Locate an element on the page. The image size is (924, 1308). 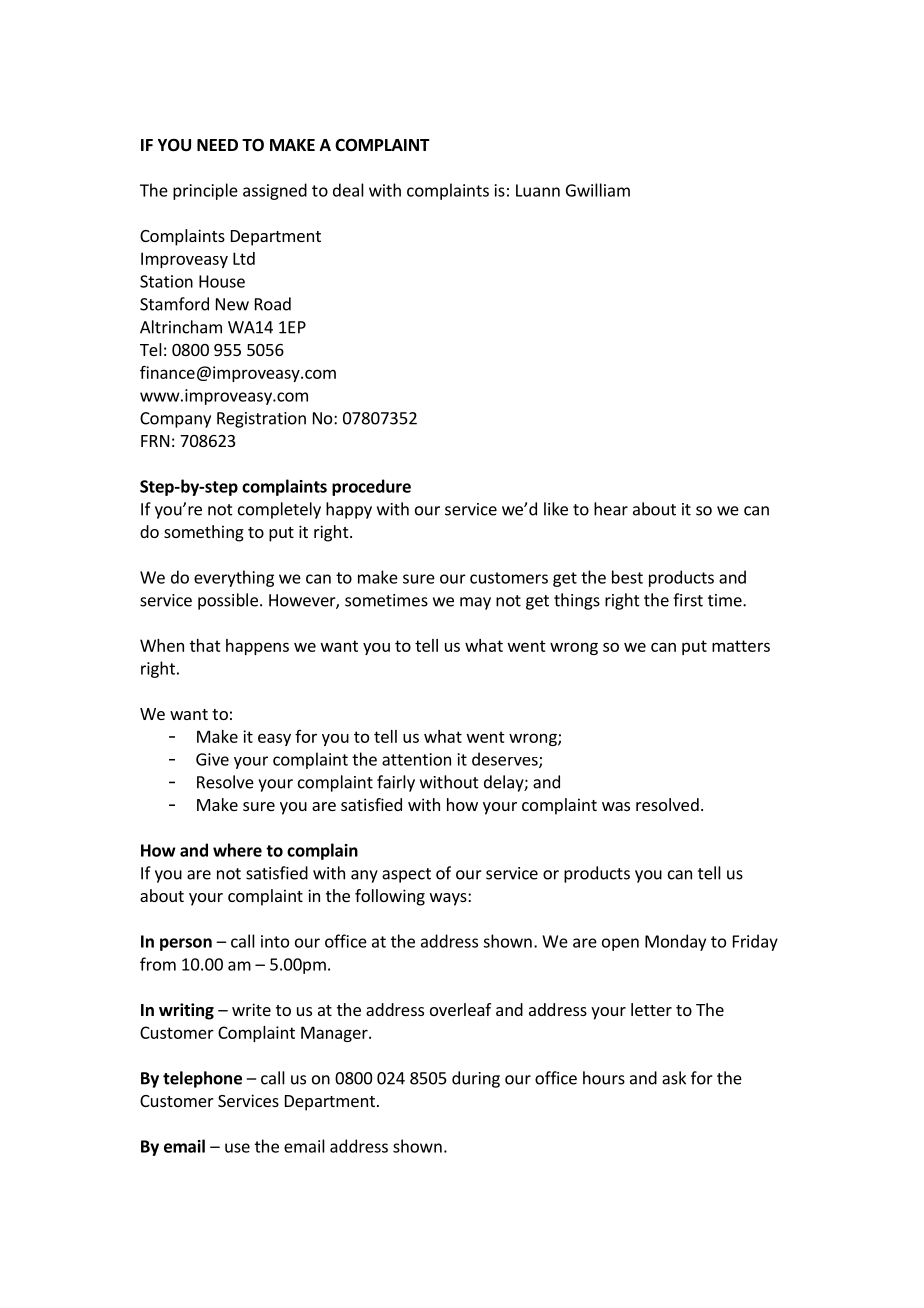
telephone is located at coordinates (202, 1079).
